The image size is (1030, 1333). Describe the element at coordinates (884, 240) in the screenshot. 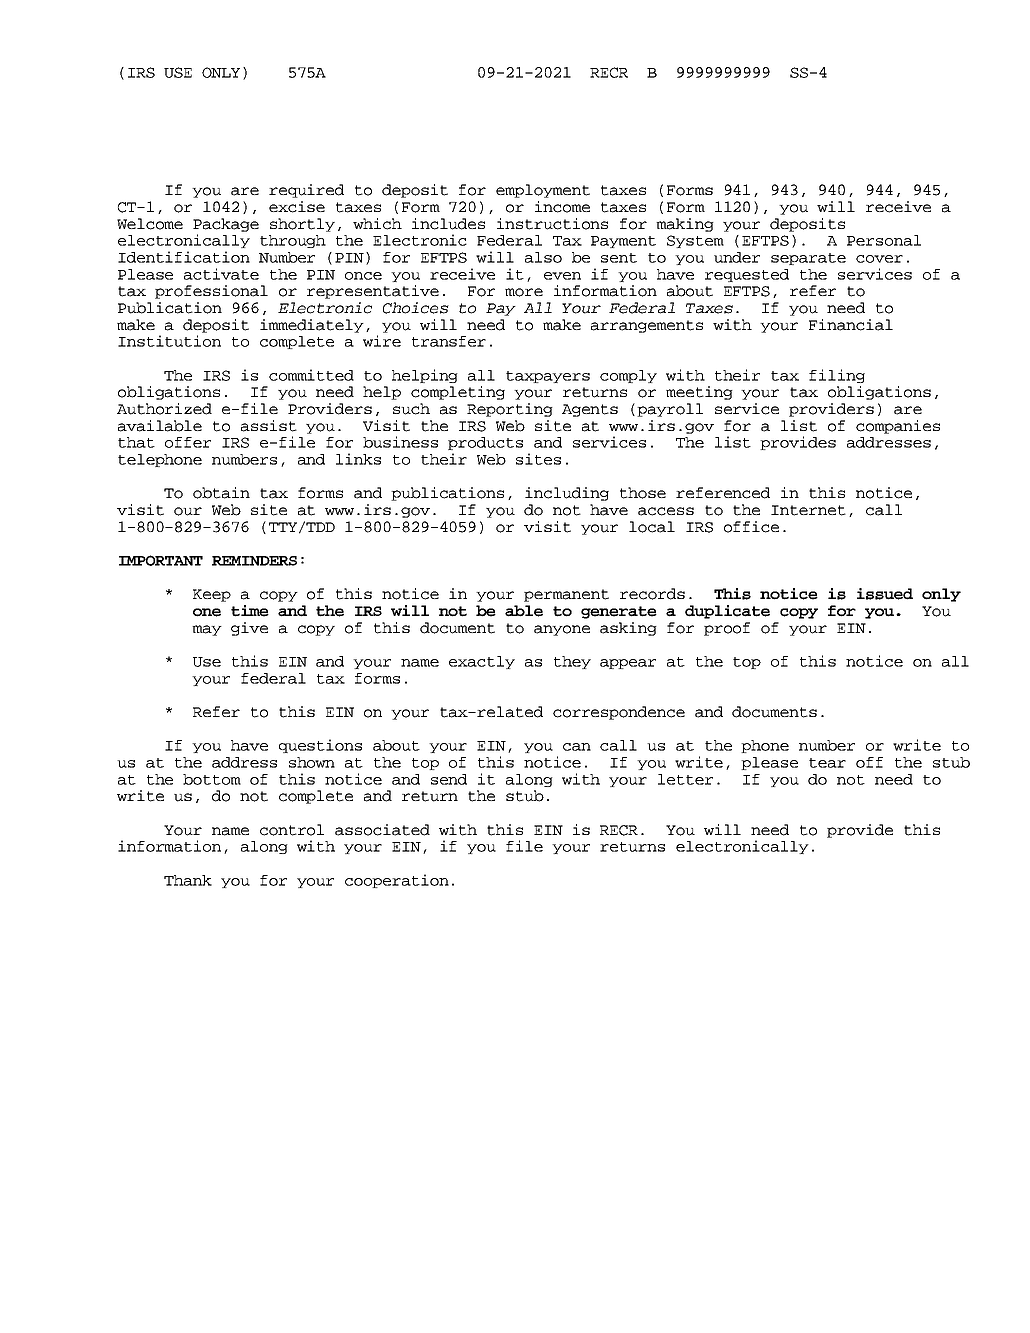

I see `Personal` at that location.
